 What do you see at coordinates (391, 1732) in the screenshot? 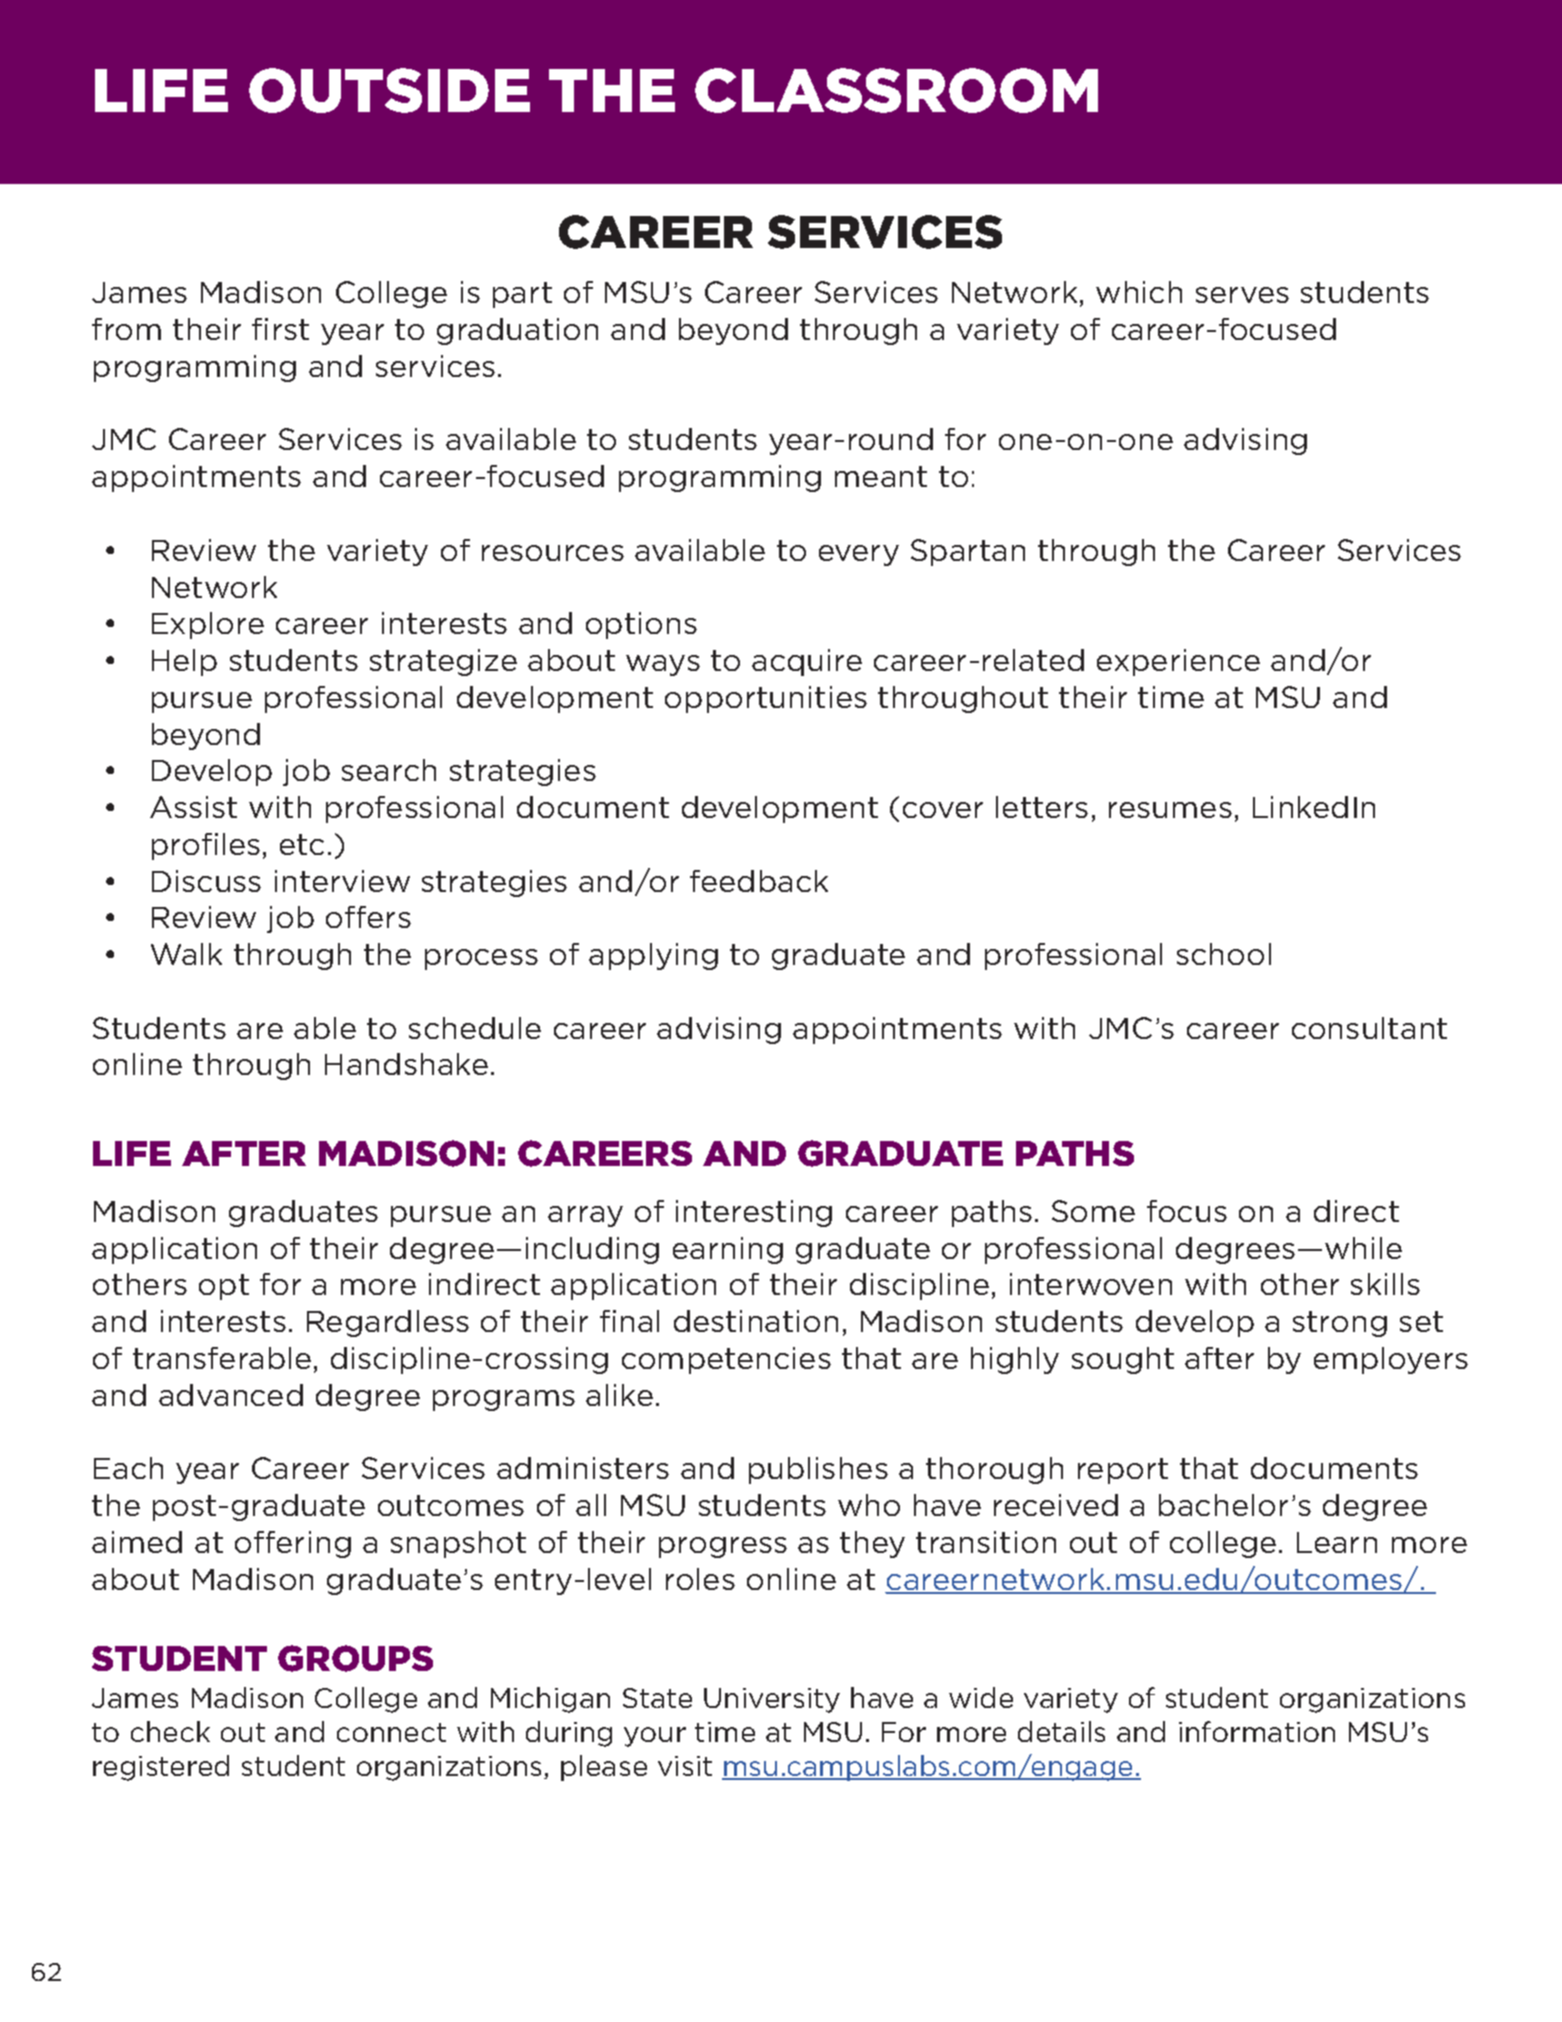
I see `connect` at bounding box center [391, 1732].
